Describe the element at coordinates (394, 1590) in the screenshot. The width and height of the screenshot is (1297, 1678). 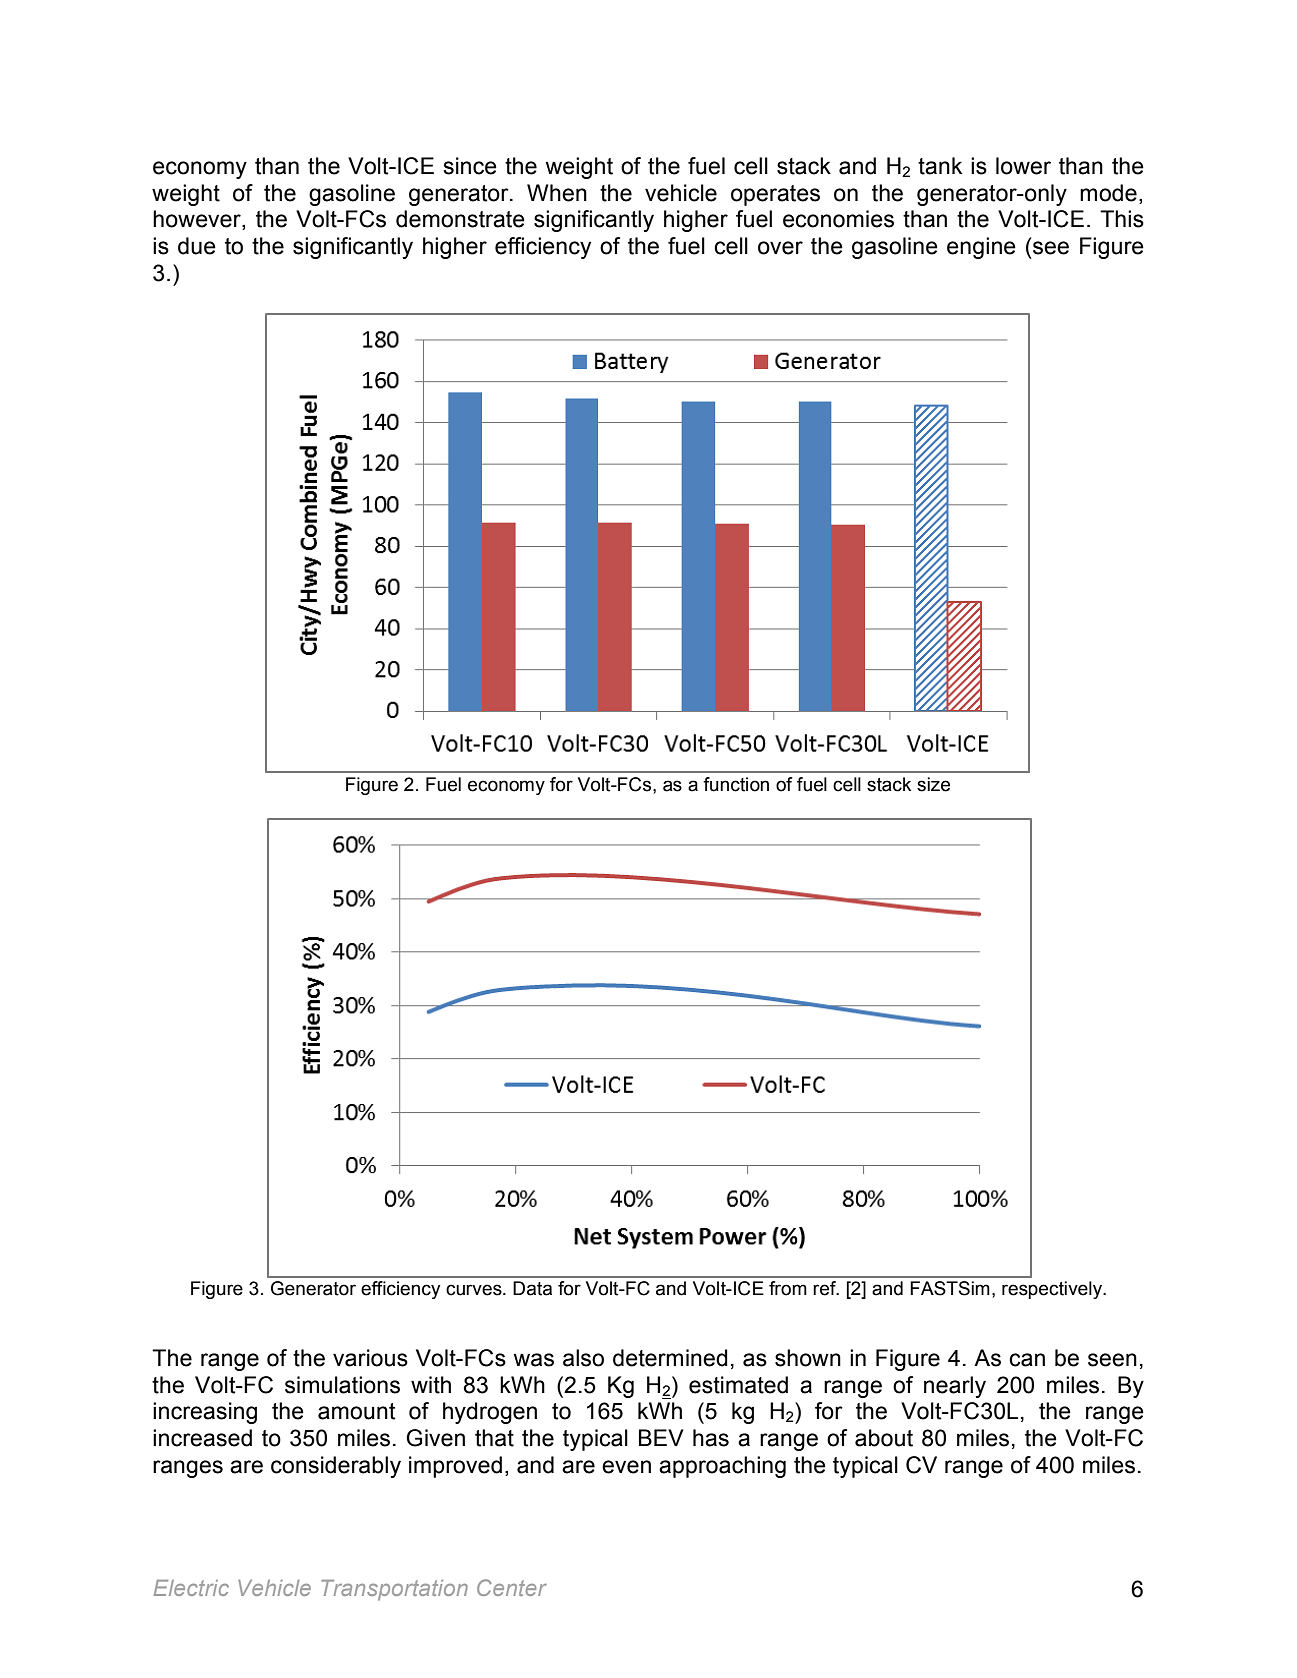
I see `Transportation` at that location.
